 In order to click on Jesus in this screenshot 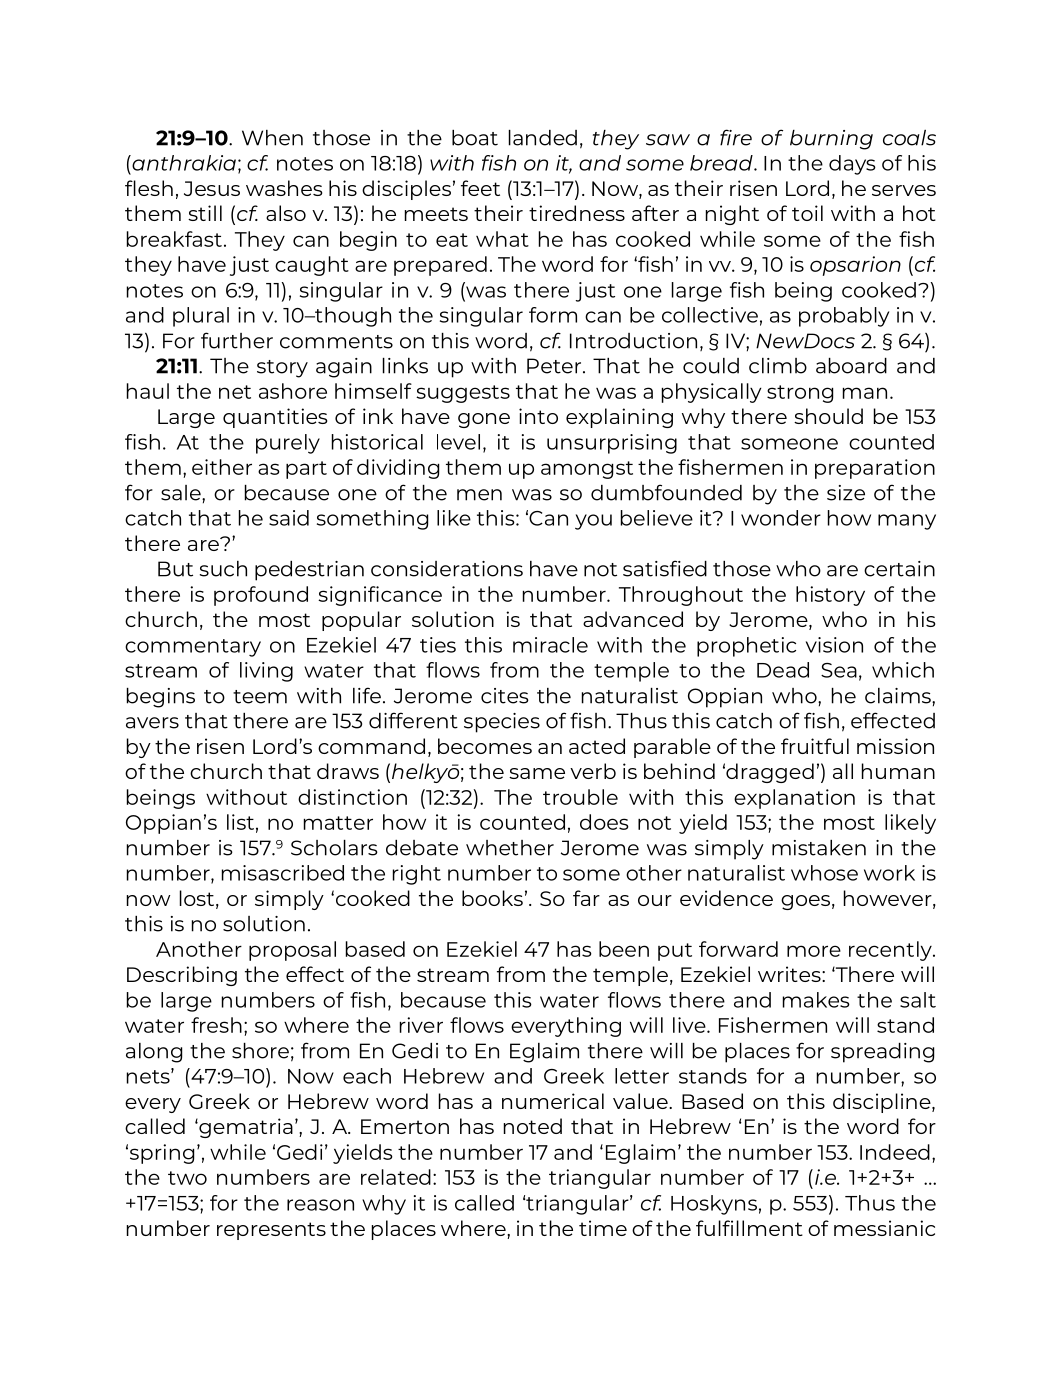, I will do `click(212, 188)`.
